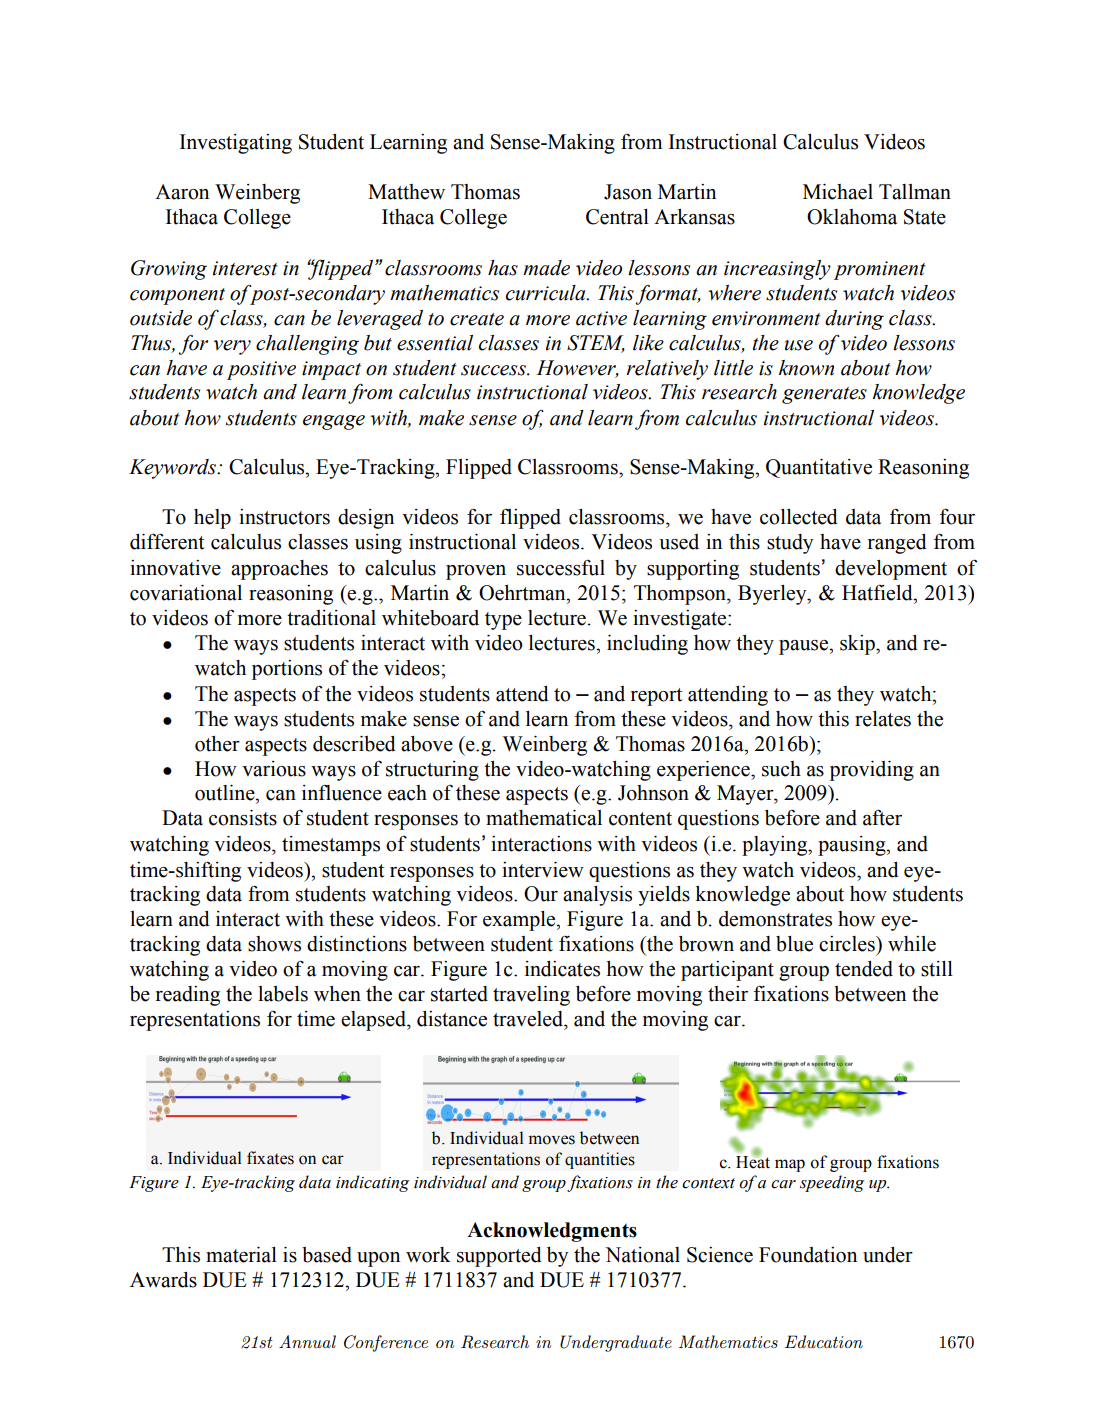 The width and height of the screenshot is (1104, 1428). I want to click on map, so click(790, 1165).
